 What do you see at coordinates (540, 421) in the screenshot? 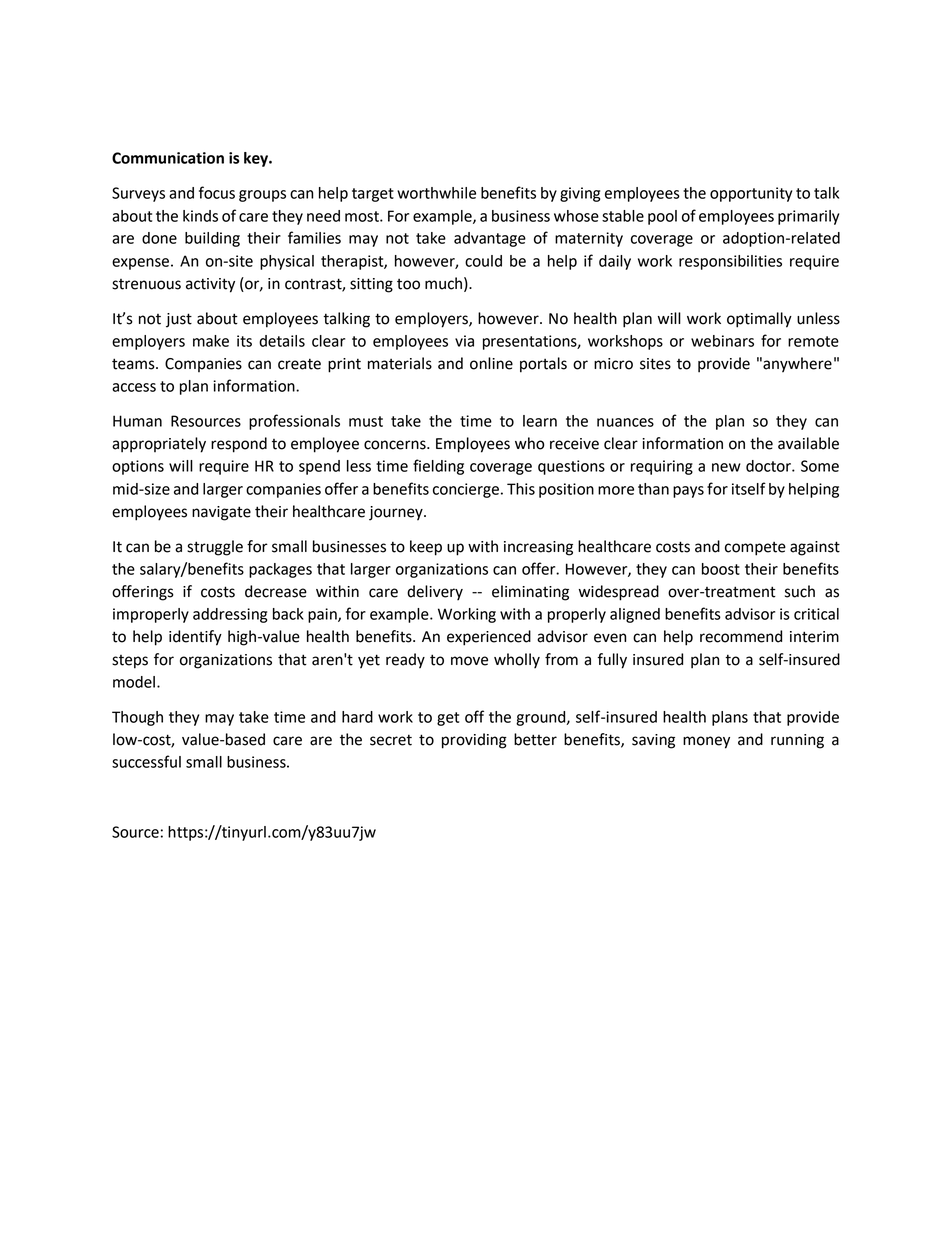
I see `learn` at bounding box center [540, 421].
